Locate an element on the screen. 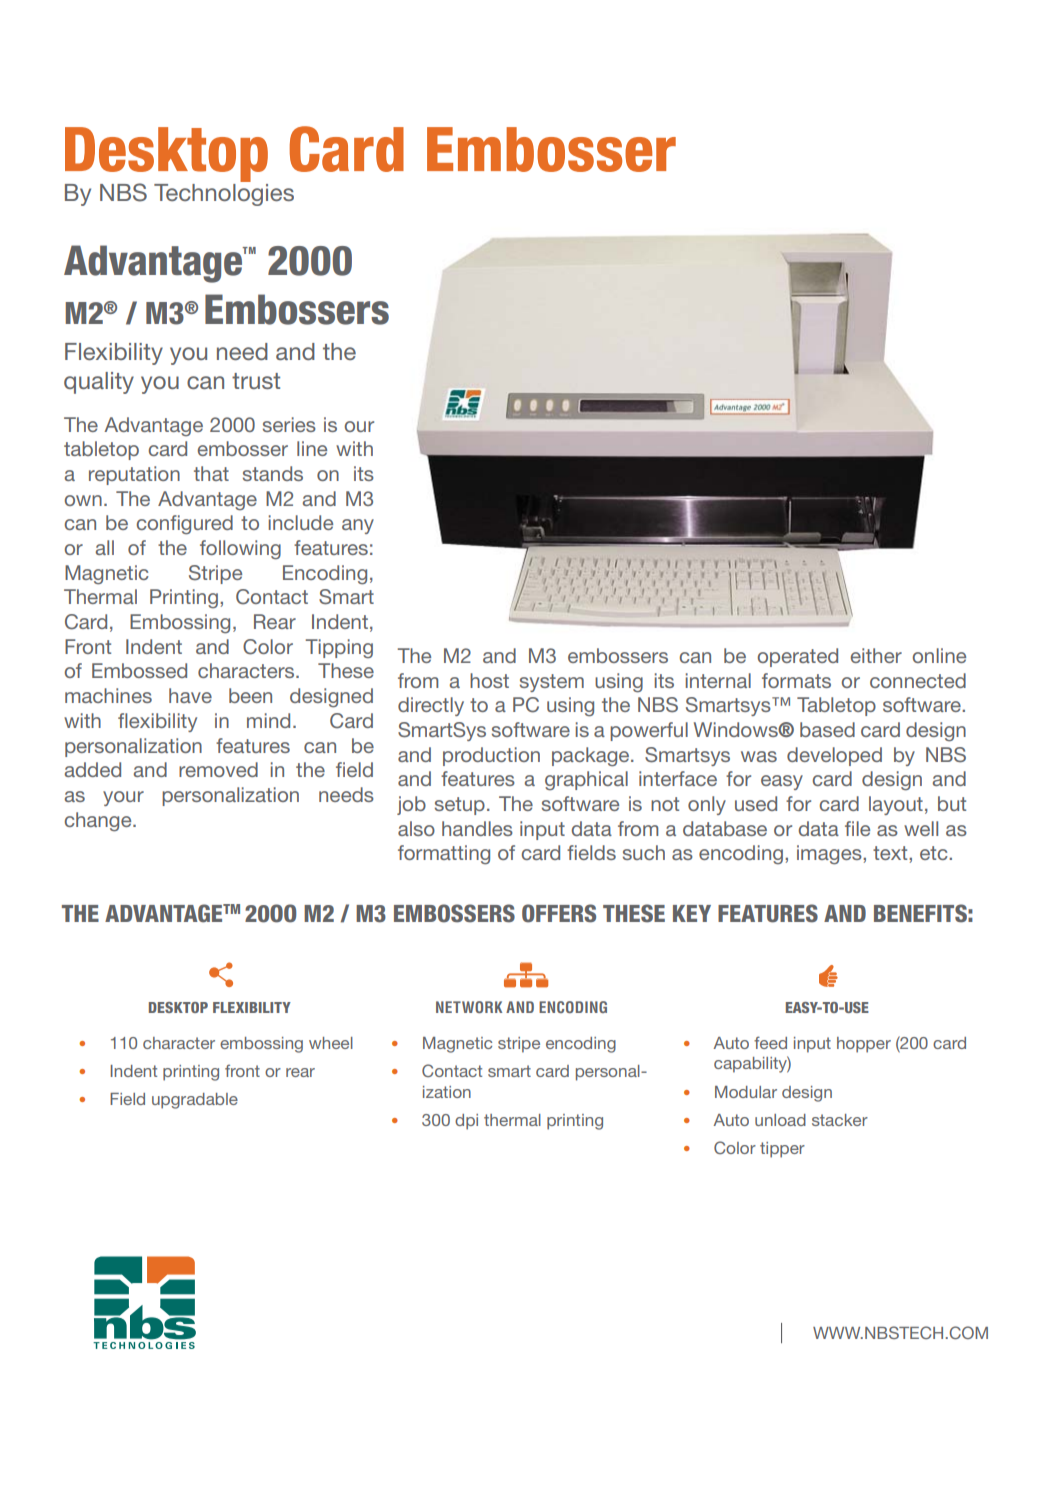 This screenshot has width=1052, height=1488. Technologies is located at coordinates (224, 193).
